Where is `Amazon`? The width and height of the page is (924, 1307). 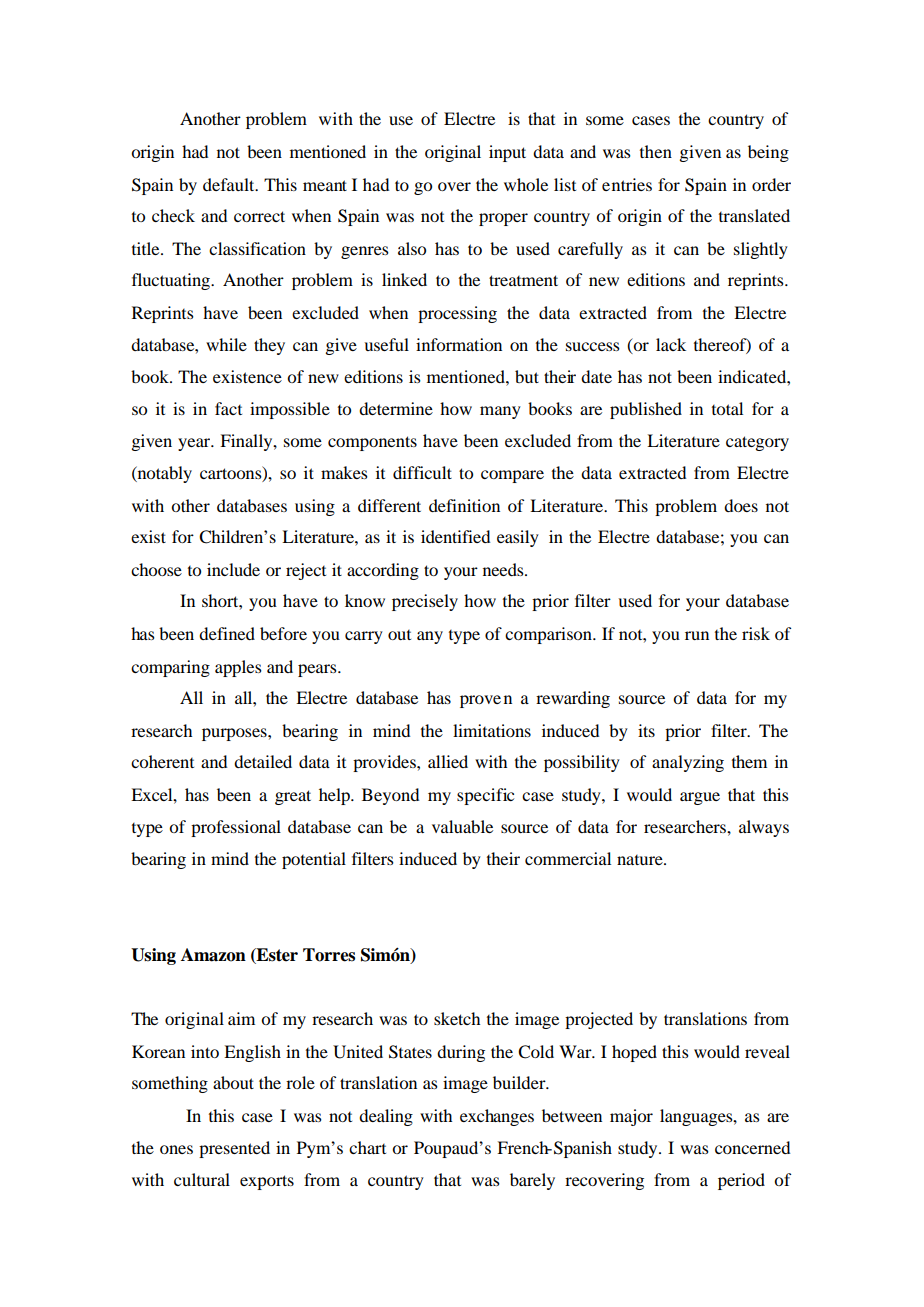 Amazon is located at coordinates (213, 955).
